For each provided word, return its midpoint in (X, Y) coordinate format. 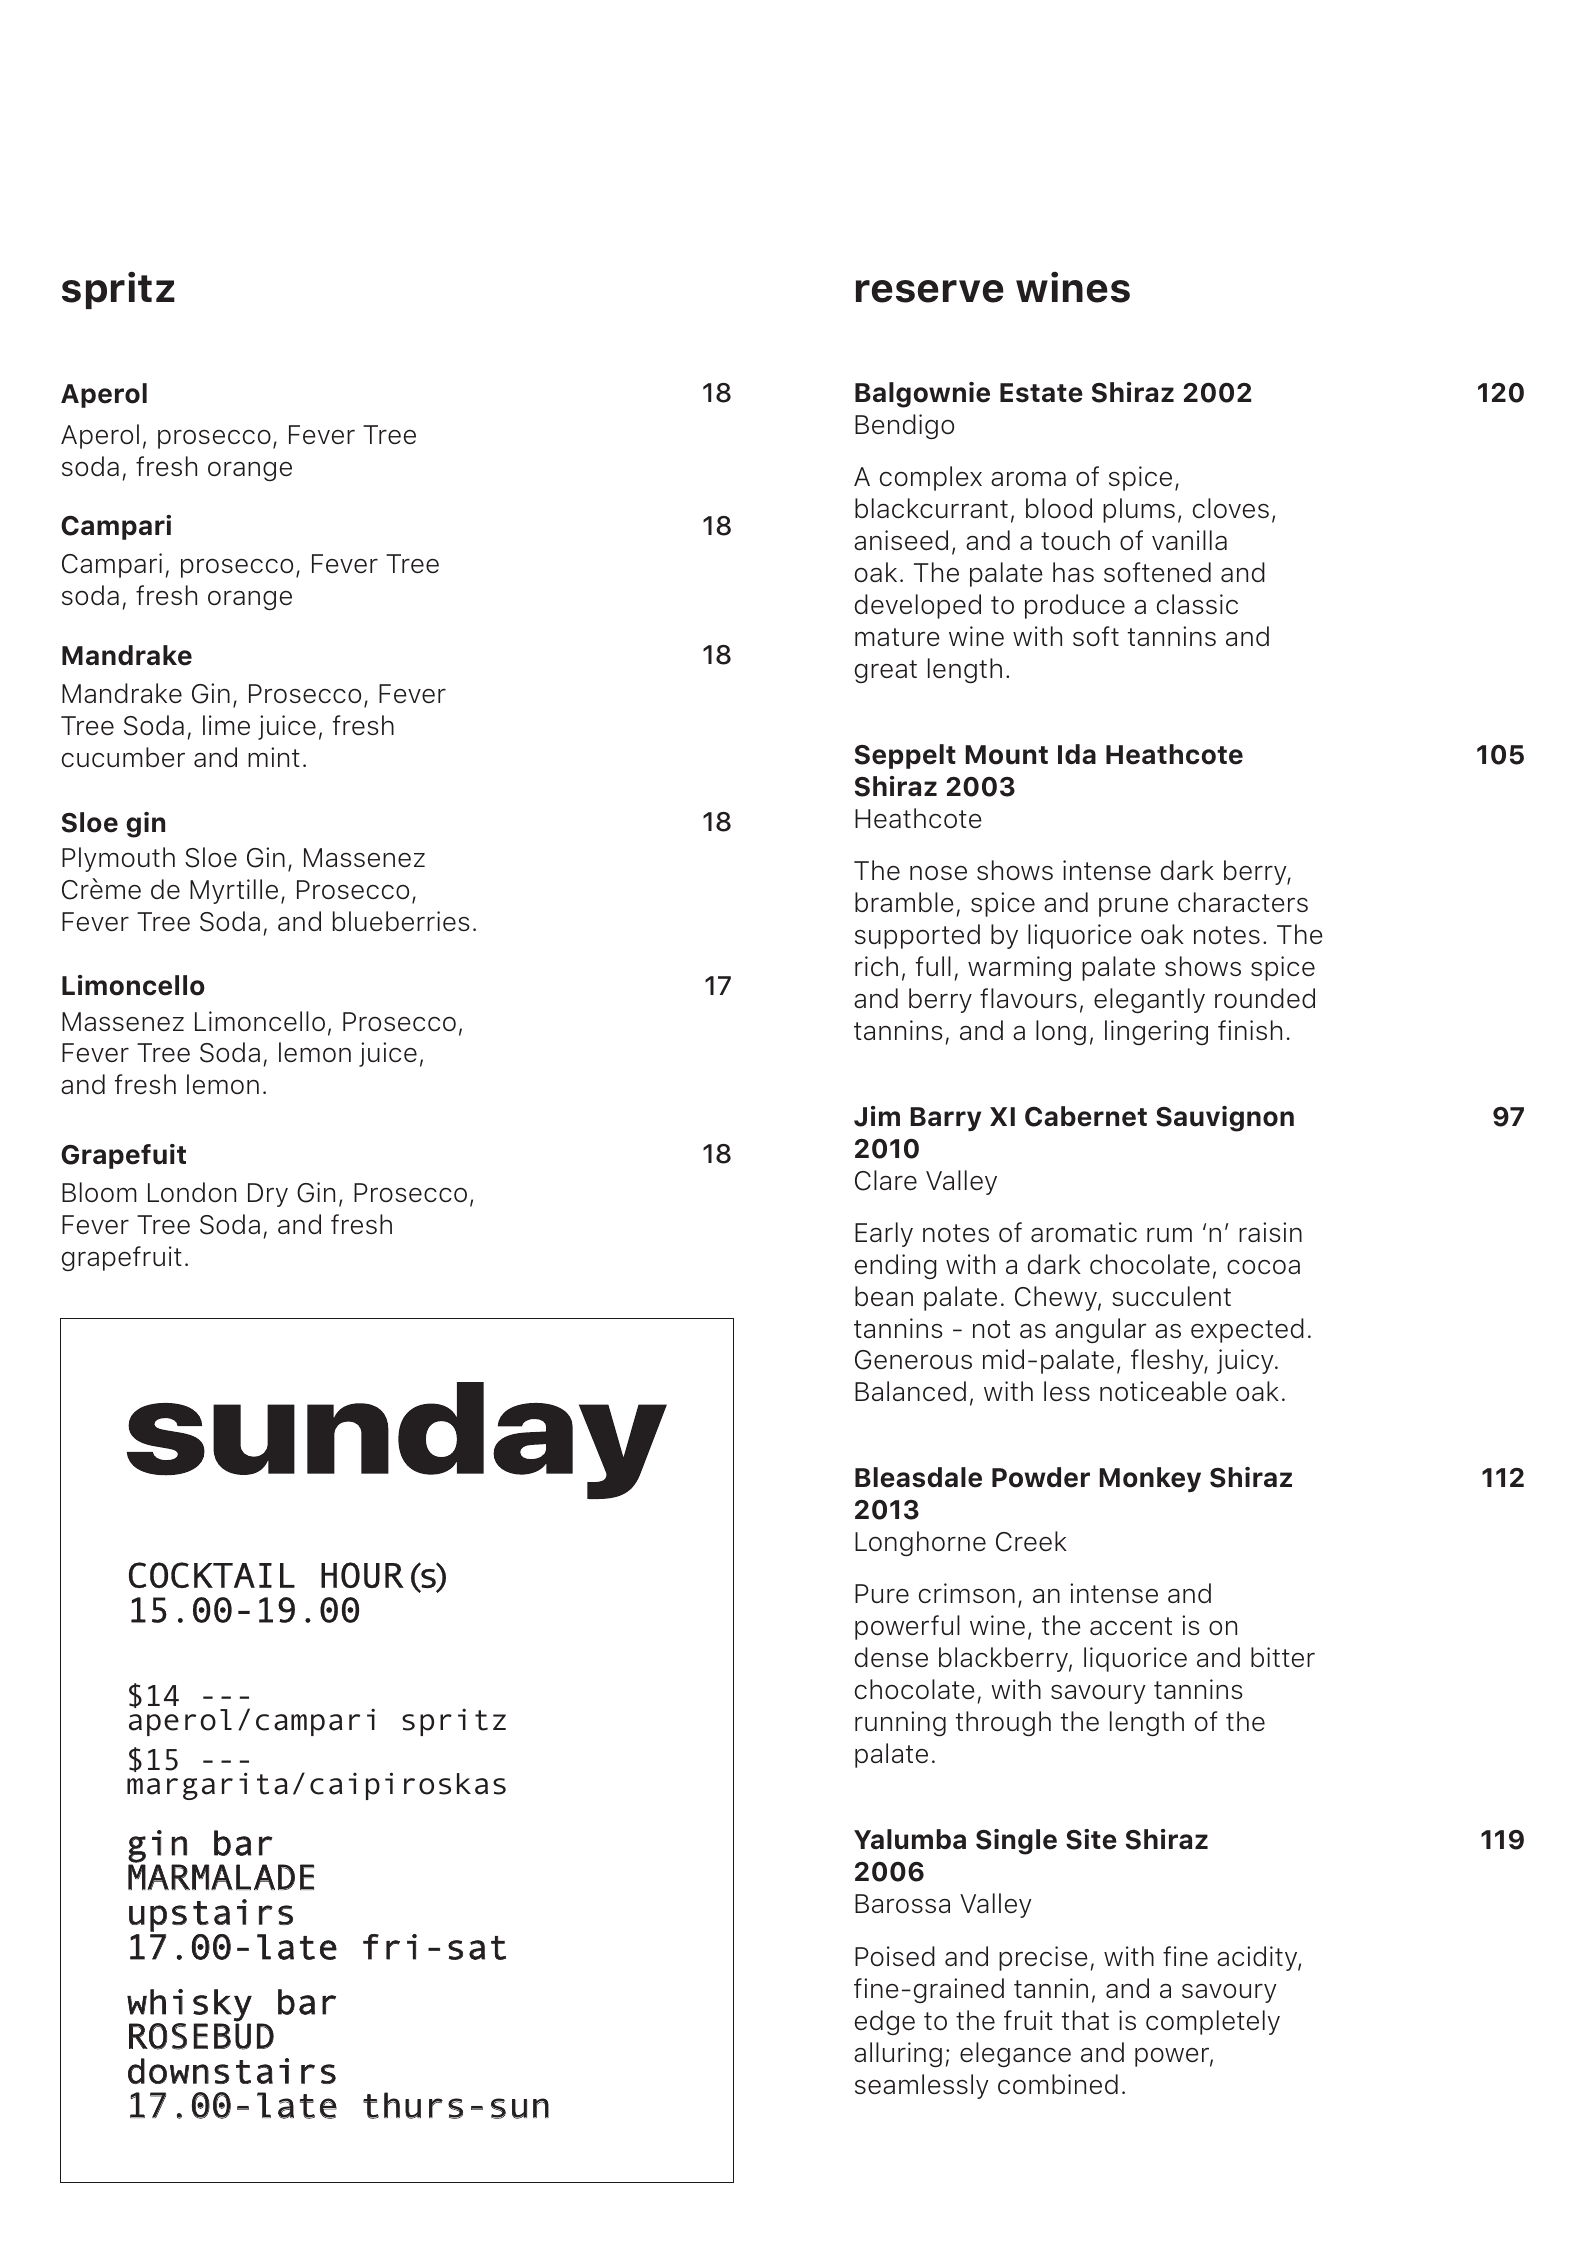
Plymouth (118, 859)
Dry (268, 1195)
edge (885, 2022)
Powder (1041, 1477)
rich (876, 966)
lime (226, 725)
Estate (1041, 393)
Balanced (910, 1391)
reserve (930, 291)
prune (1133, 907)
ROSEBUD (201, 2035)
